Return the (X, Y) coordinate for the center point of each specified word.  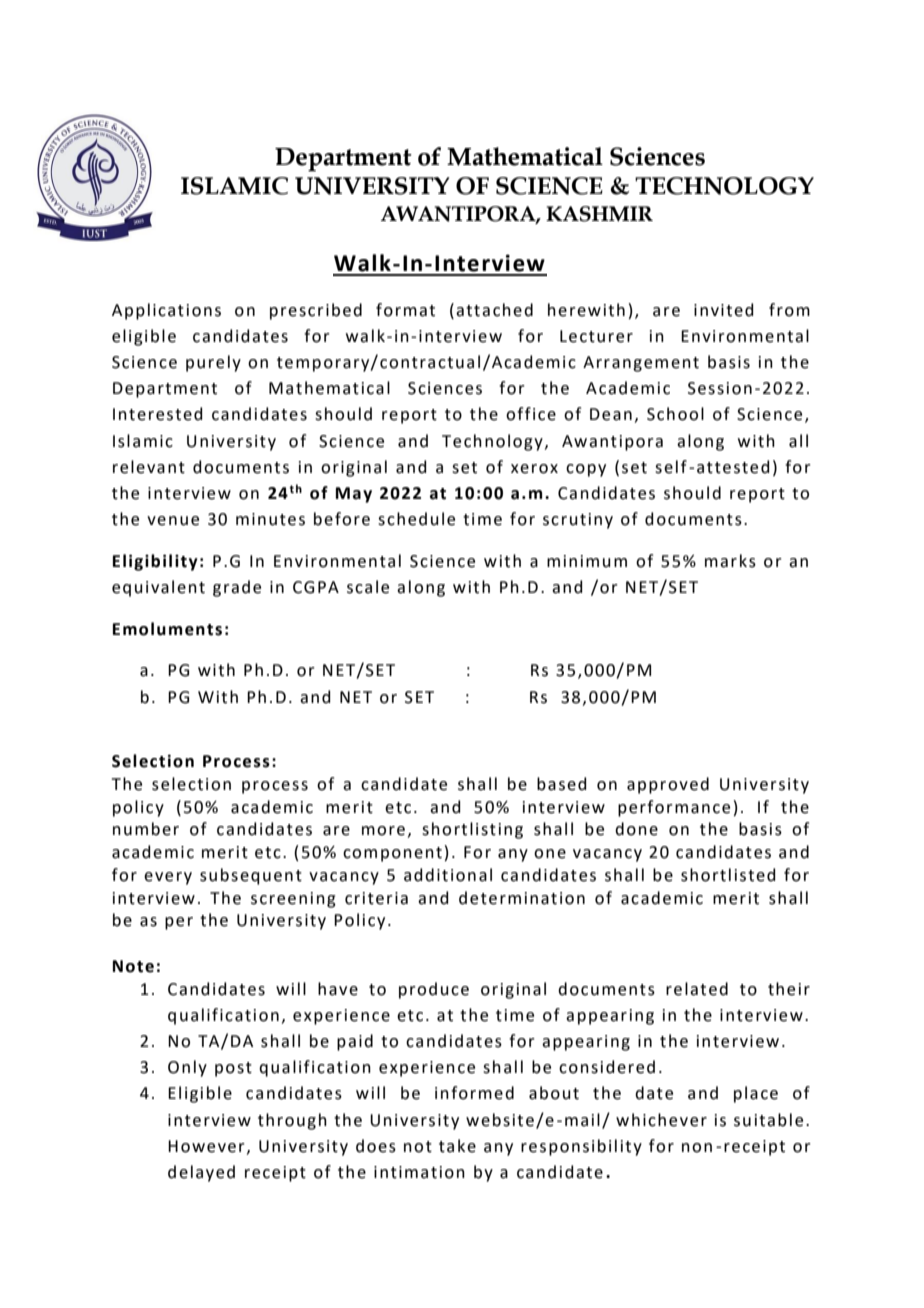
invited (724, 310)
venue (173, 521)
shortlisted (728, 875)
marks (730, 561)
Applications (166, 311)
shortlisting (472, 830)
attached (494, 310)
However (206, 1146)
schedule (416, 519)
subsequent (251, 876)
